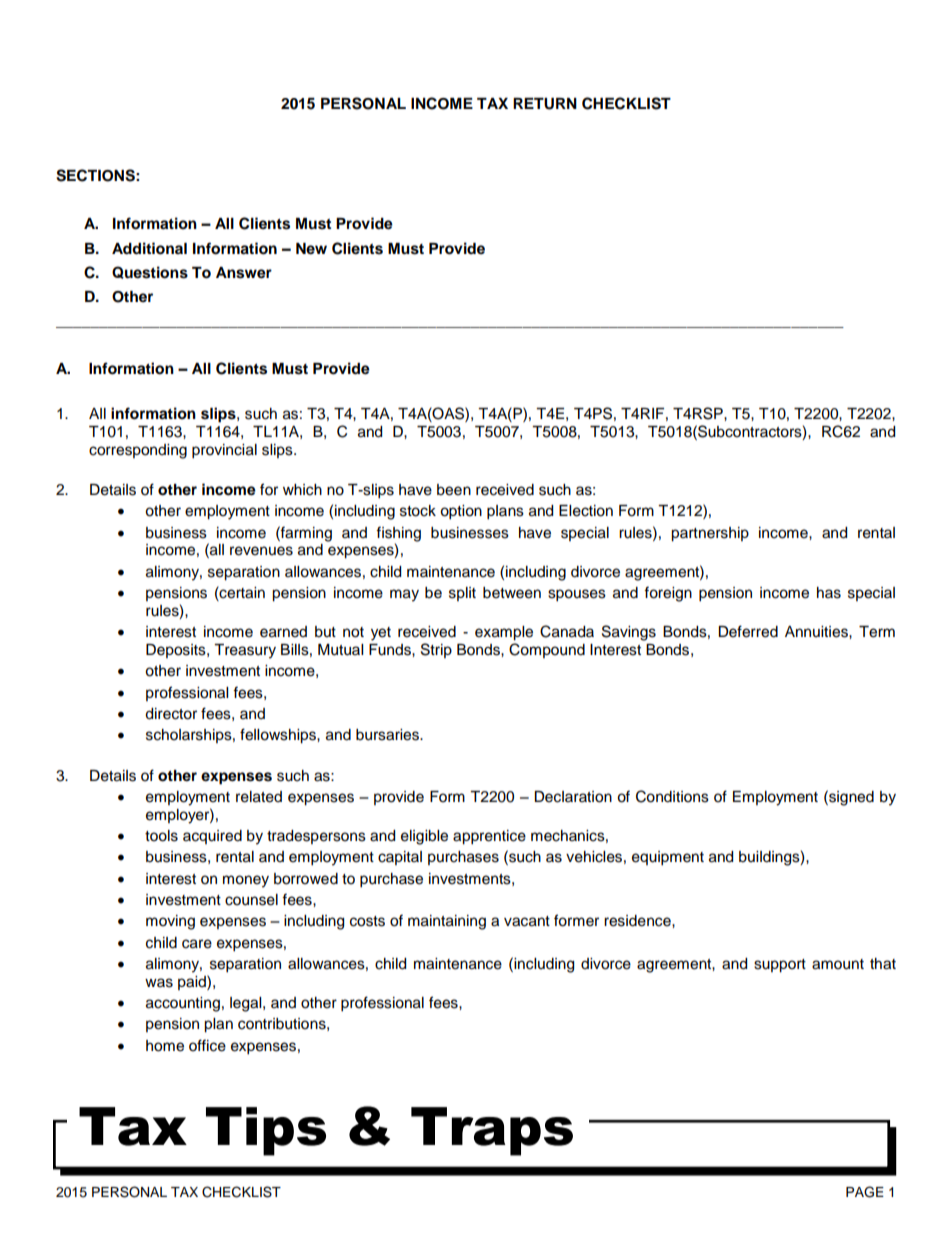 The image size is (952, 1233). What do you see at coordinates (245, 651) in the screenshot?
I see `Treasury` at bounding box center [245, 651].
